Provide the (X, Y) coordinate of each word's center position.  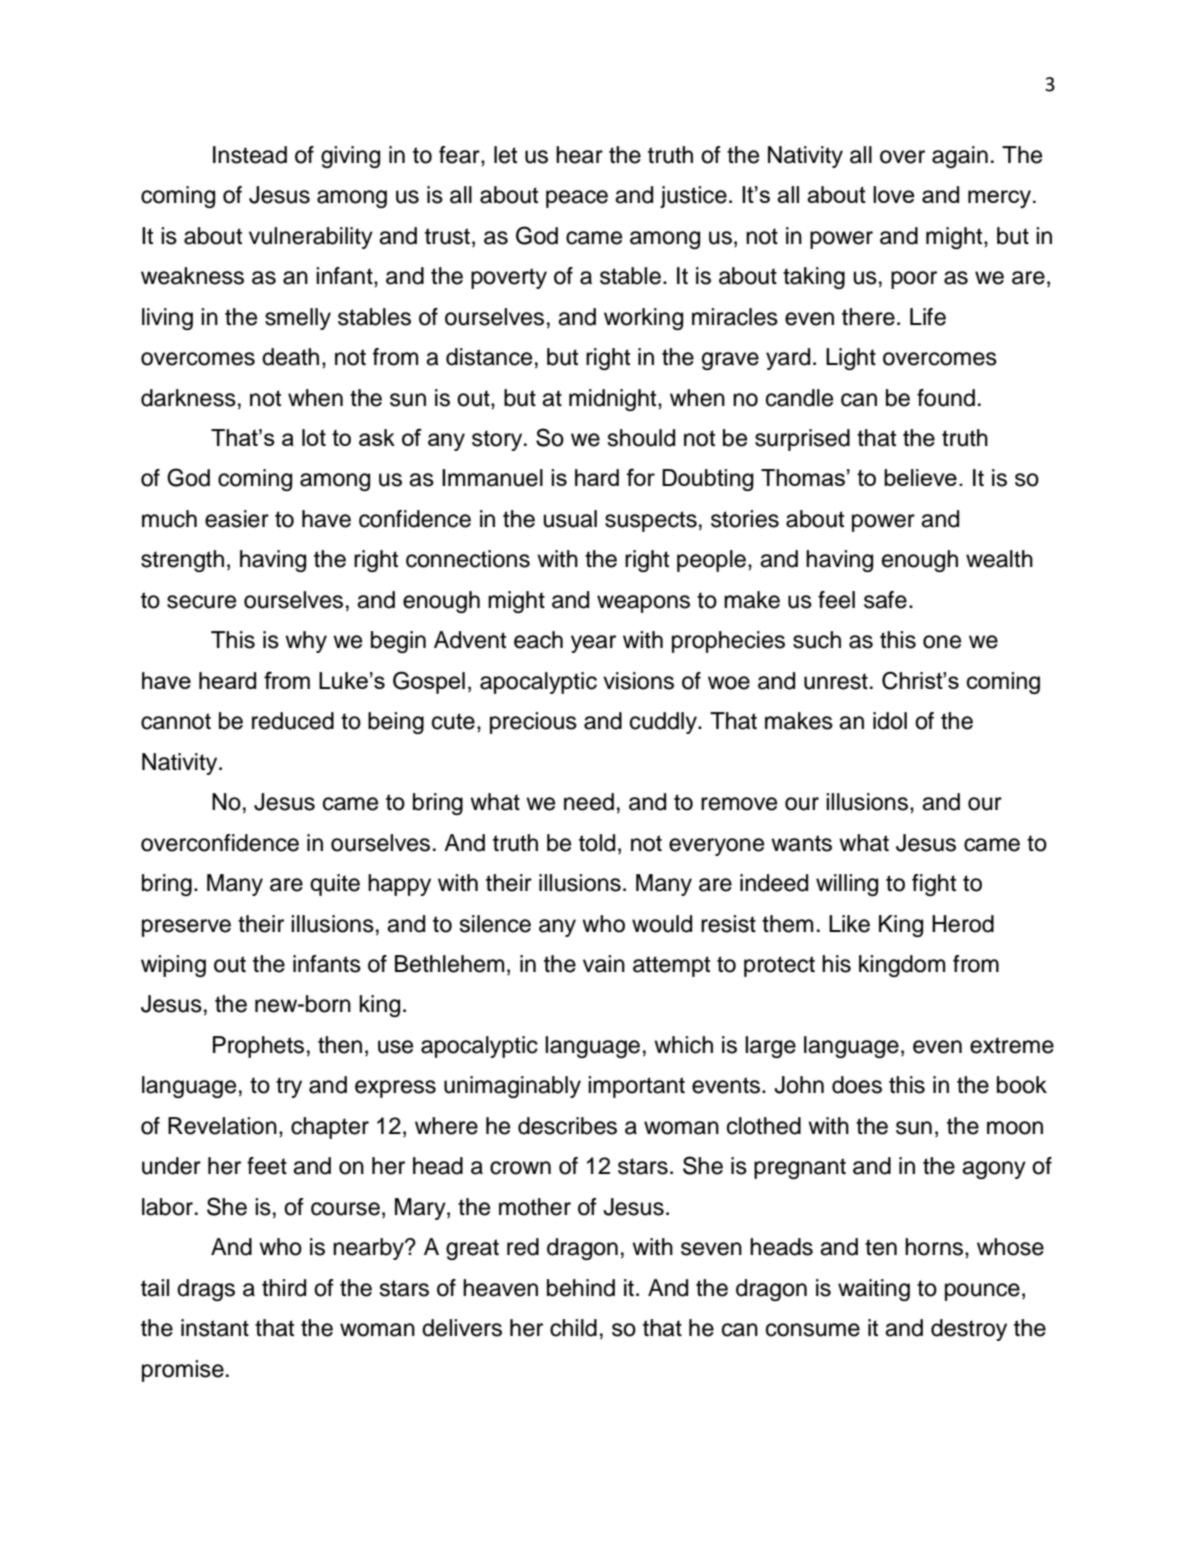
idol (890, 721)
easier (237, 519)
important (636, 1087)
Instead (250, 155)
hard (597, 477)
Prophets (258, 1047)
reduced (293, 721)
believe (920, 477)
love (893, 194)
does (857, 1085)
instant (215, 1328)
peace (577, 199)
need (589, 802)
